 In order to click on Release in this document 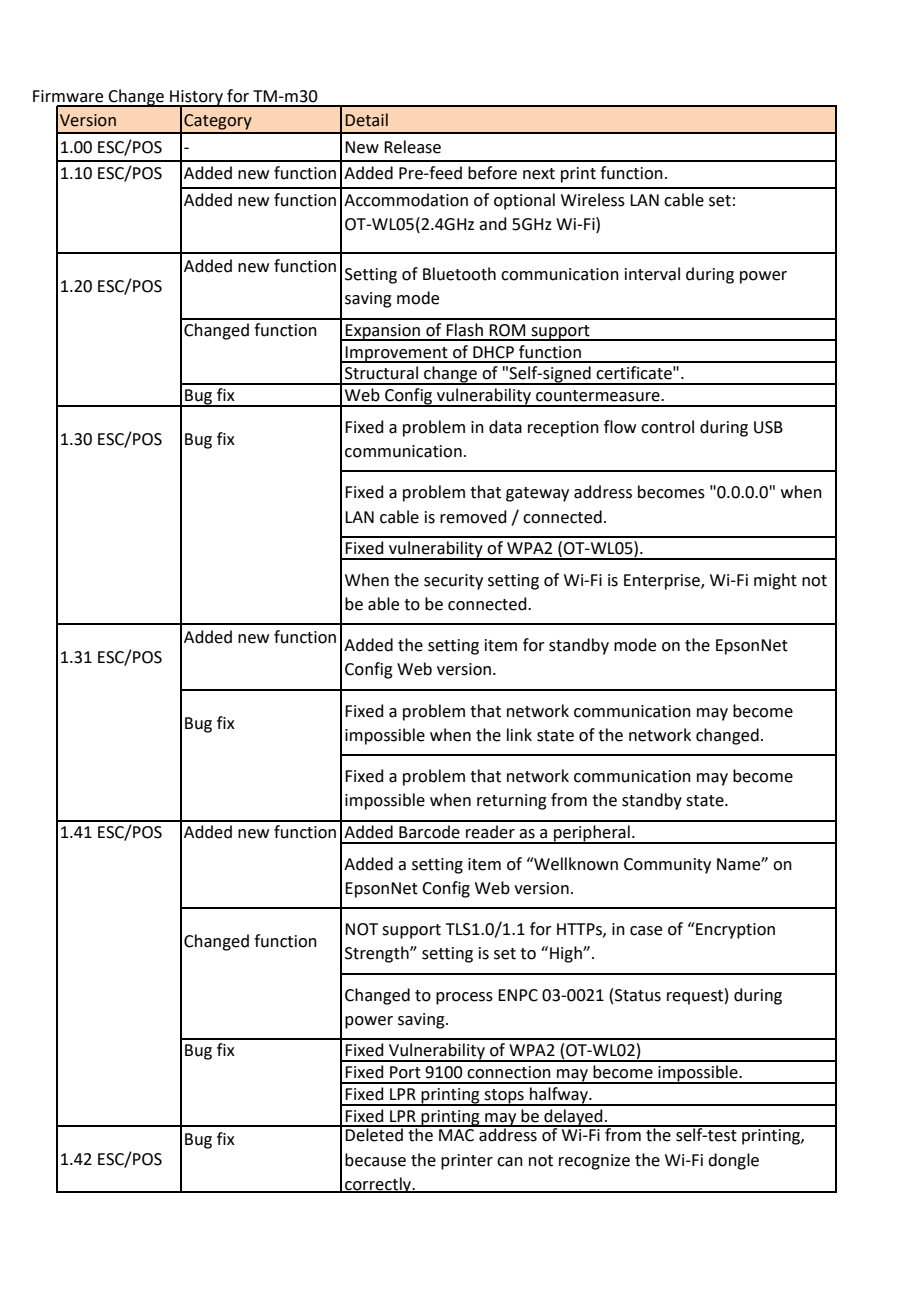, I will do `click(412, 147)`.
